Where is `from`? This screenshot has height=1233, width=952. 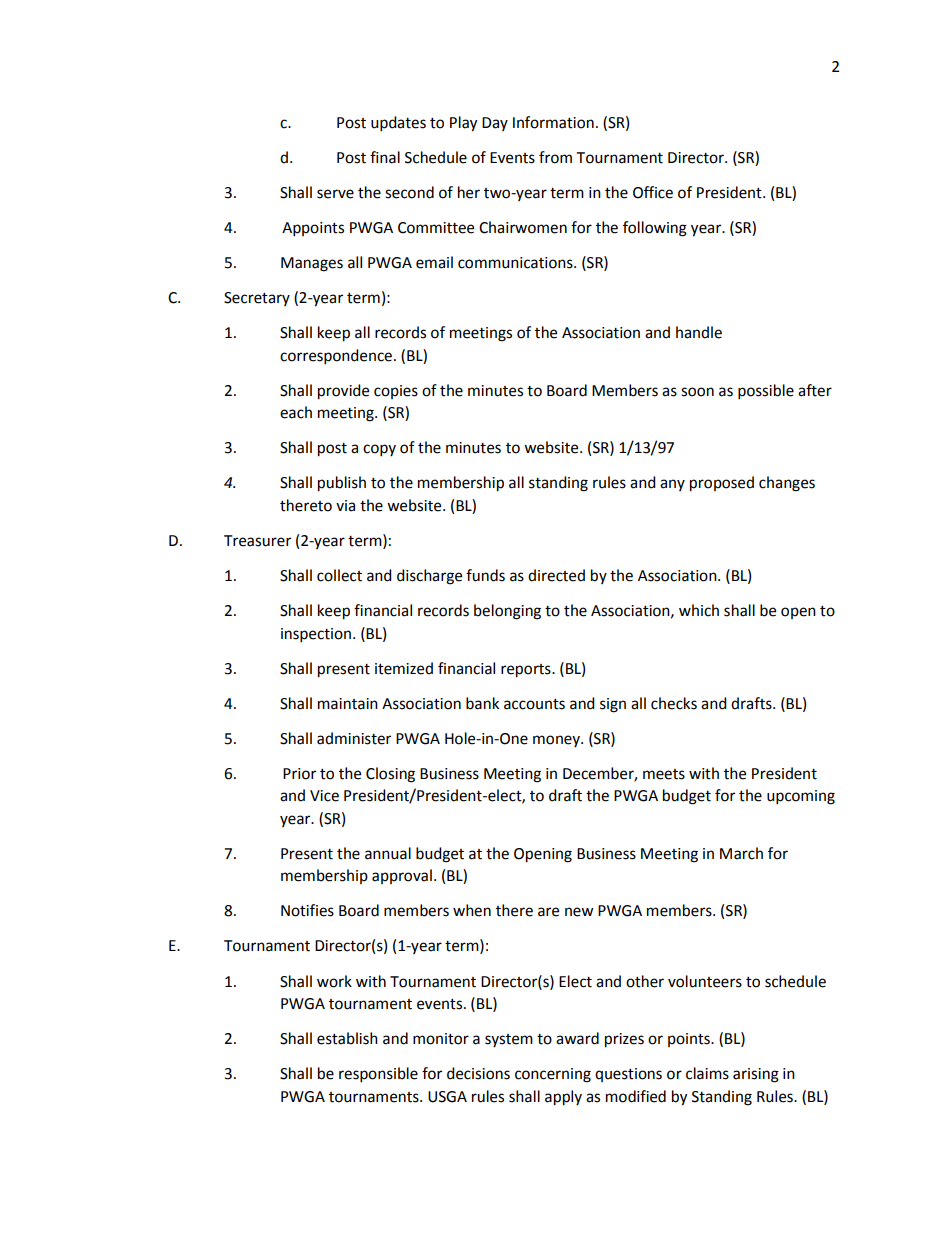
from is located at coordinates (555, 157).
